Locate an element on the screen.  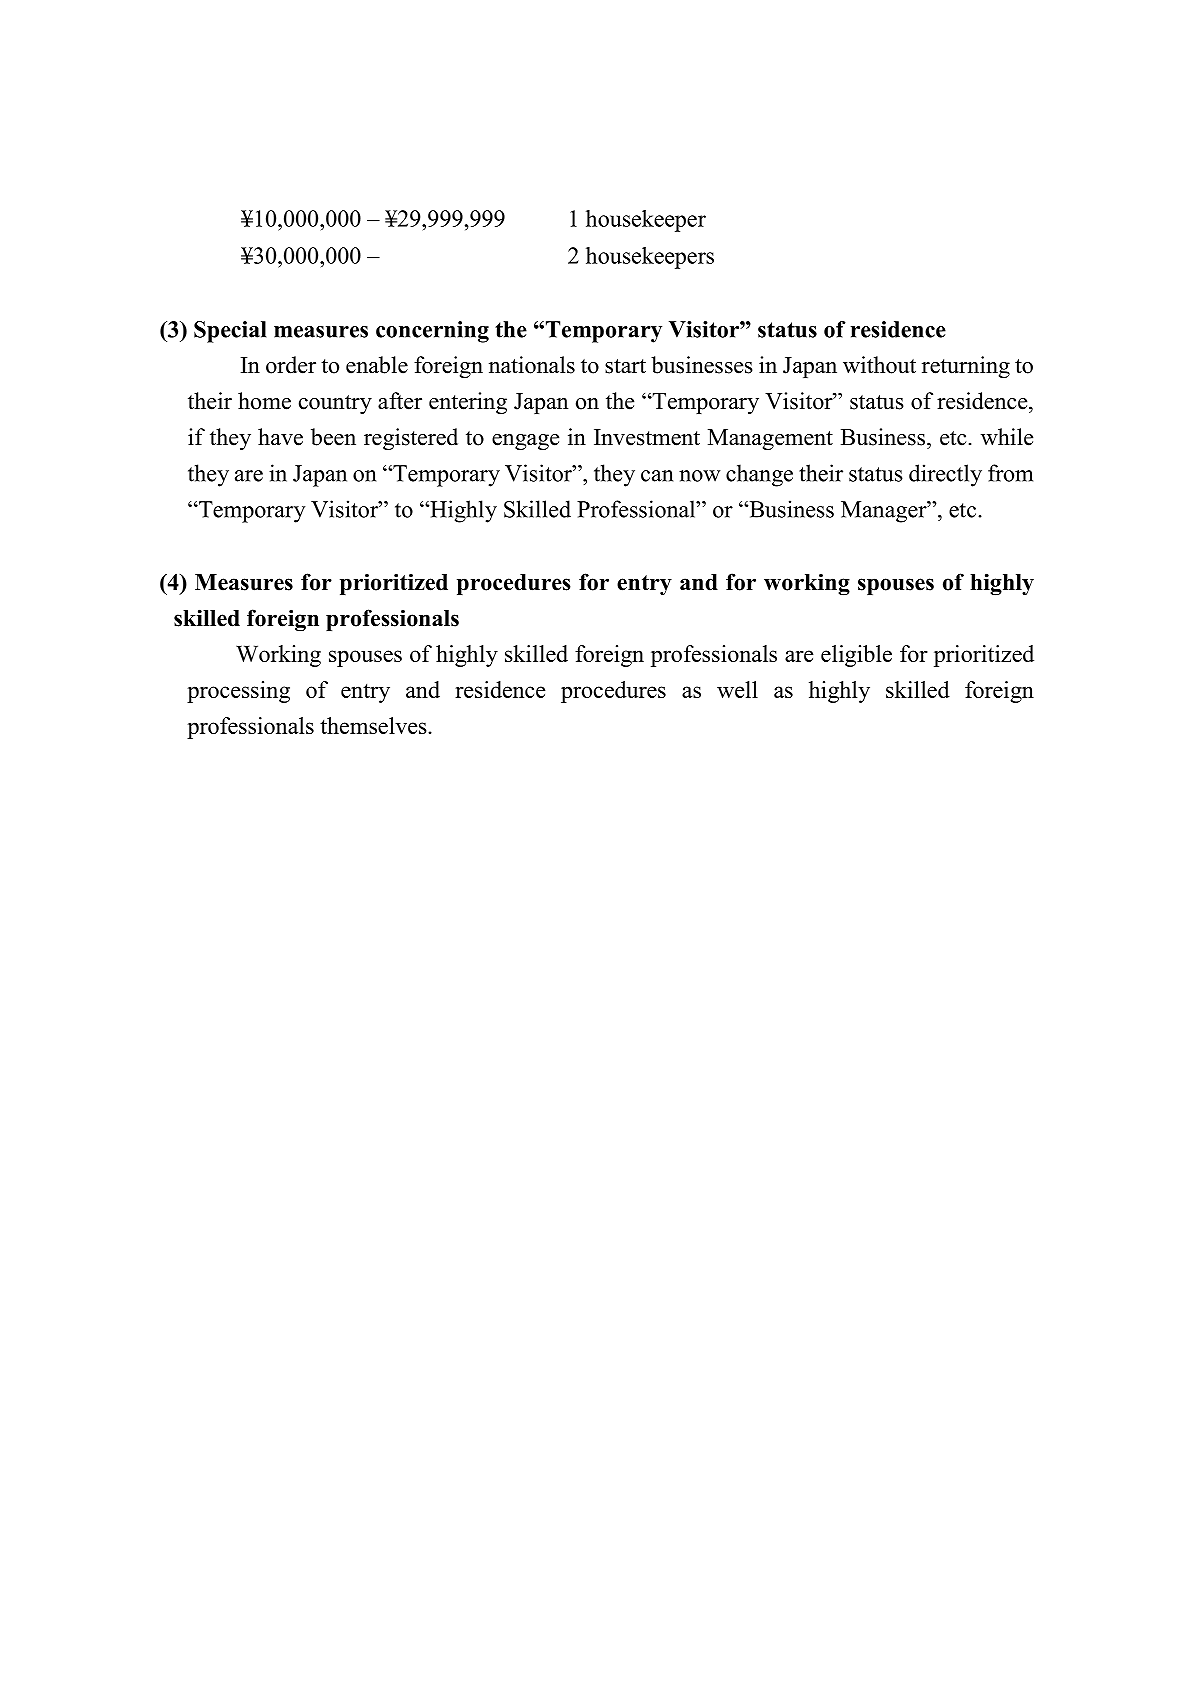
themselves is located at coordinates (374, 725).
